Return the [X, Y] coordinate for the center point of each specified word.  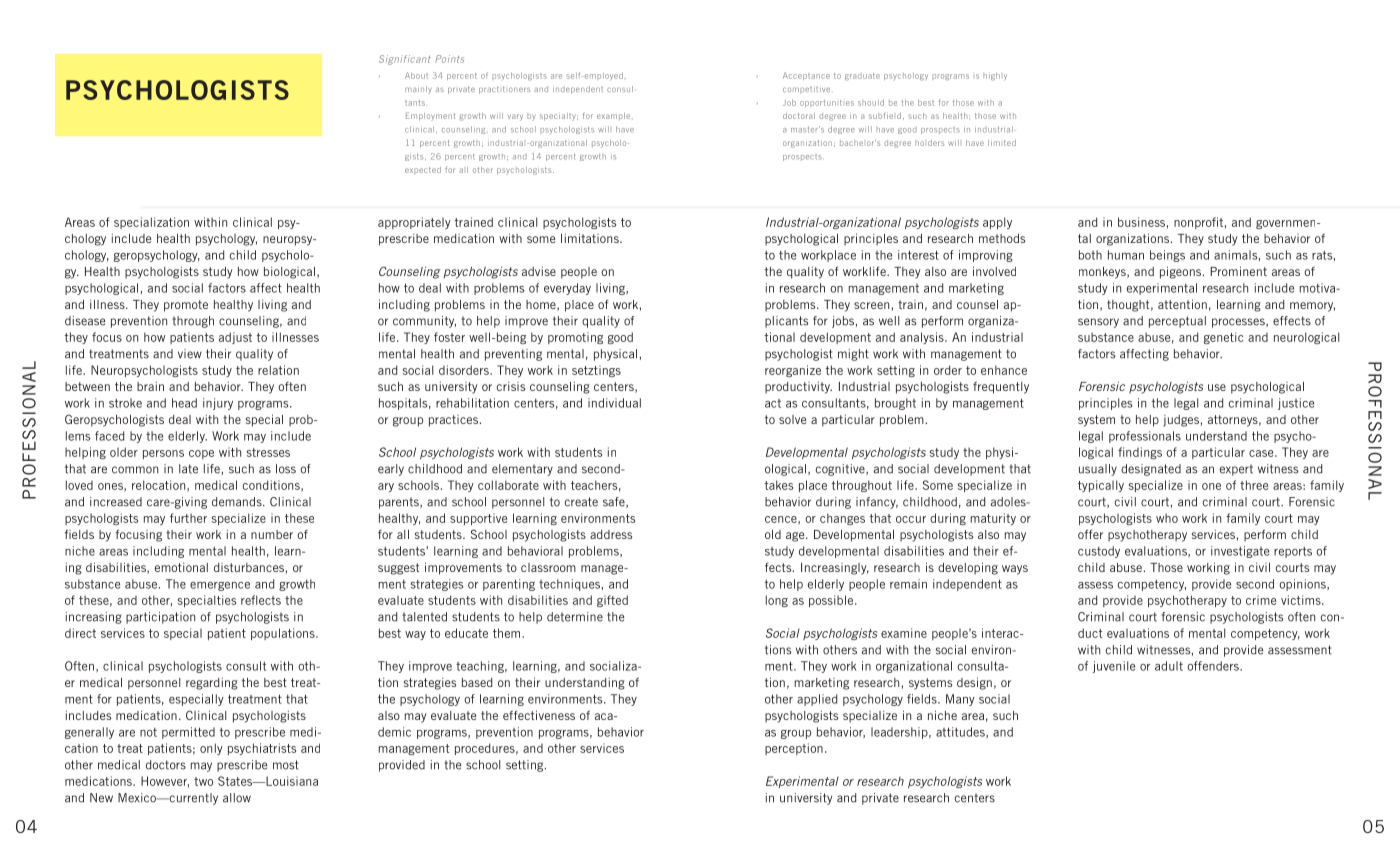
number [272, 534]
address [611, 534]
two [203, 781]
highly [995, 76]
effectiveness [539, 715]
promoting [575, 338]
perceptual [1177, 322]
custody [1099, 552]
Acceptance [806, 76]
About [416, 75]
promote [186, 306]
